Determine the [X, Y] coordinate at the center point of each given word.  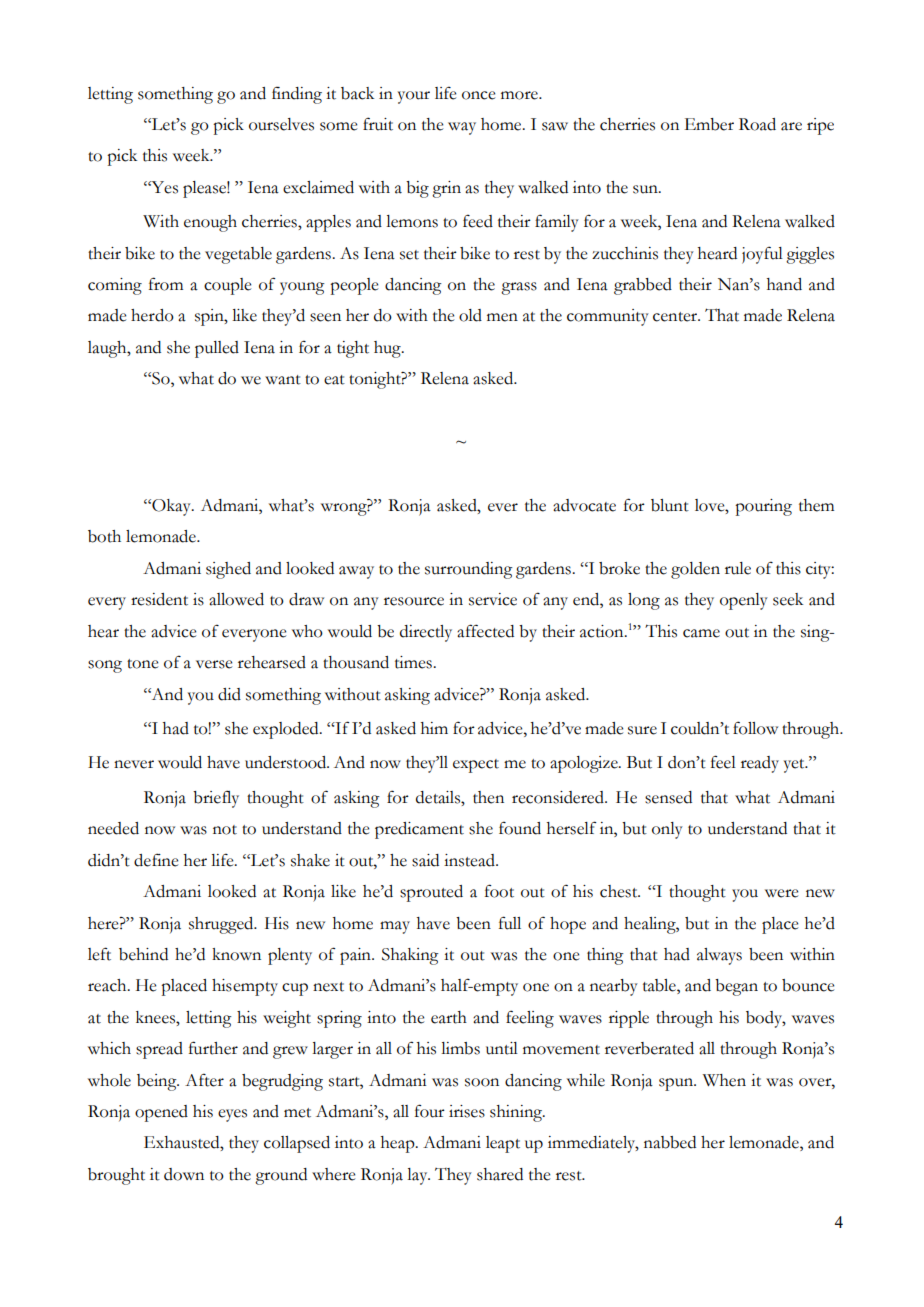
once [478, 95]
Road [757, 124]
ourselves [281, 124]
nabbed [670, 1142]
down [184, 1174]
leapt [503, 1144]
